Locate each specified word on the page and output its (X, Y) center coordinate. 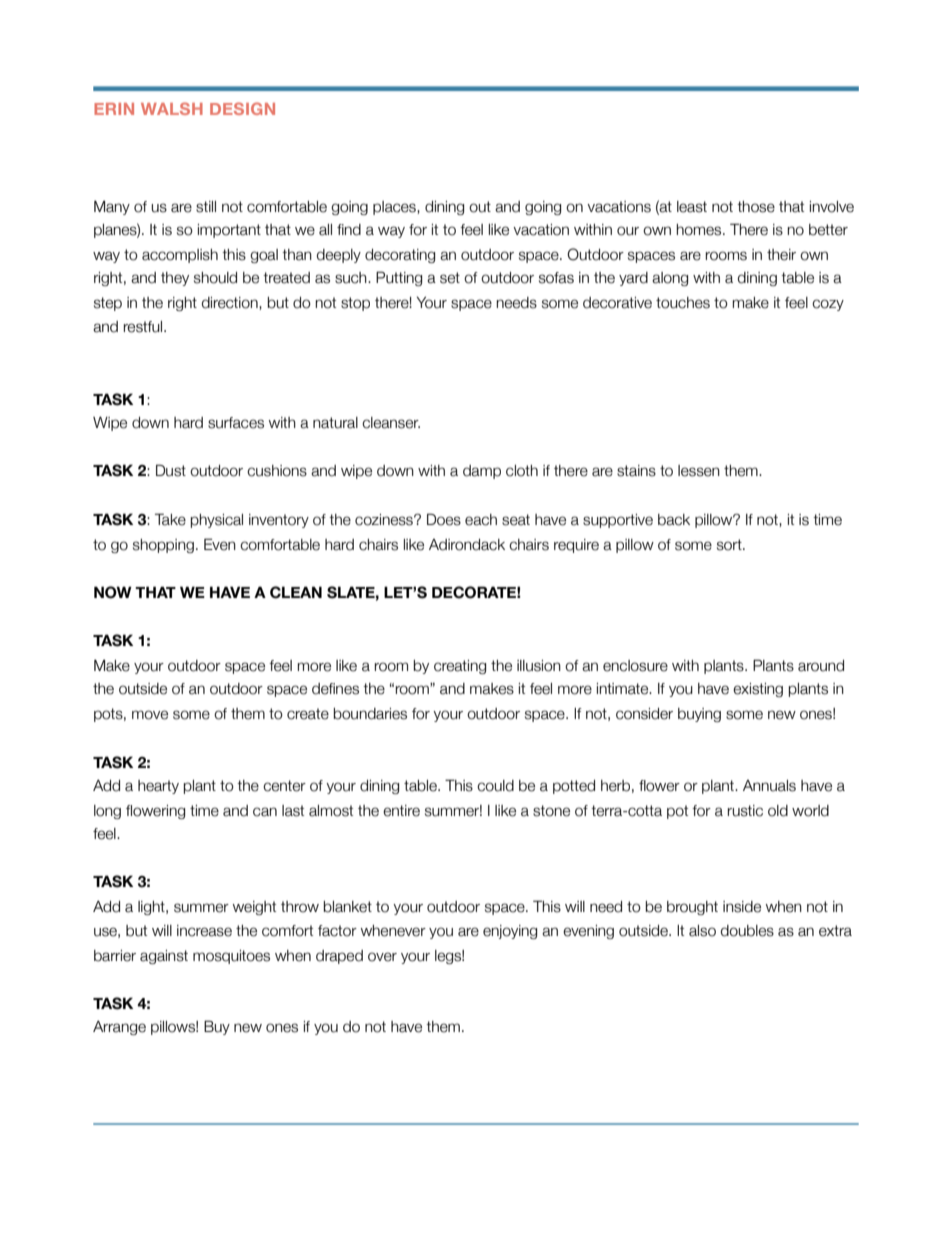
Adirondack (467, 545)
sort (730, 545)
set (450, 278)
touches (683, 303)
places (395, 208)
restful (144, 327)
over (382, 957)
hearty (158, 787)
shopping (163, 546)
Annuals (769, 786)
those (756, 207)
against (164, 957)
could (495, 786)
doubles (747, 931)
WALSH (172, 108)
